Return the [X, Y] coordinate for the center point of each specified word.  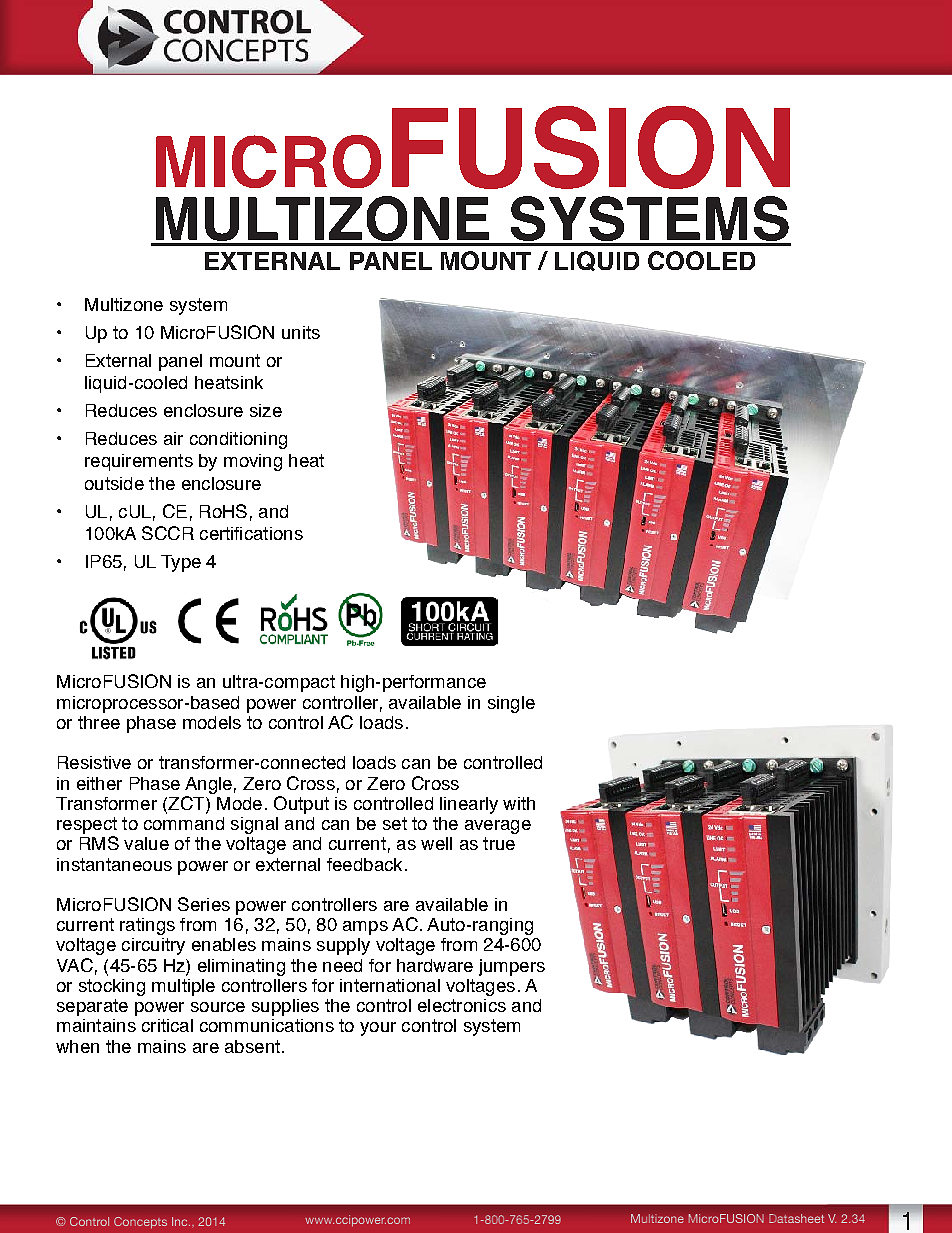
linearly [469, 805]
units [301, 332]
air [173, 438]
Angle [208, 785]
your [378, 1029]
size [266, 410]
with [519, 803]
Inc [181, 1221]
